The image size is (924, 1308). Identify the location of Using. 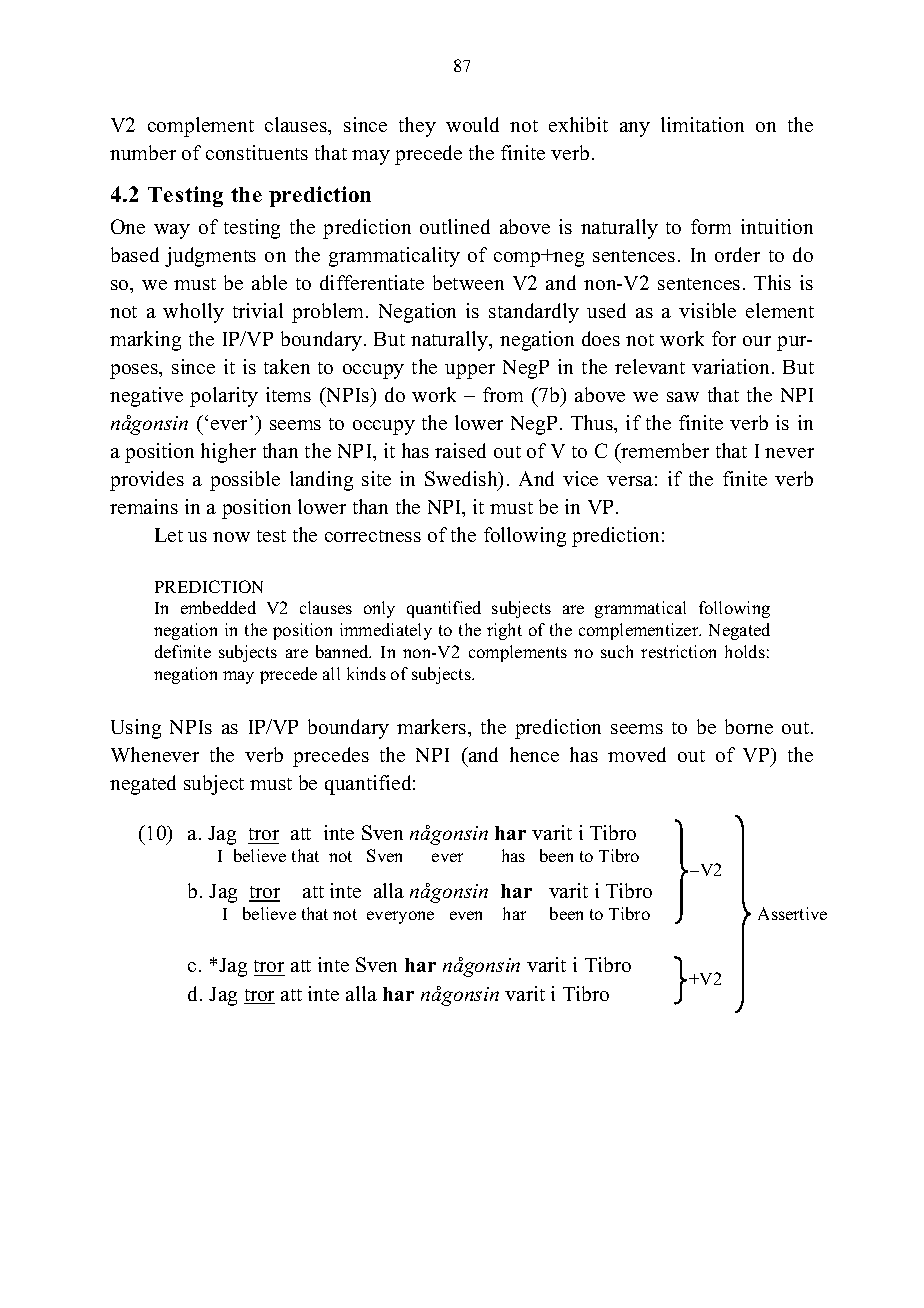
(136, 729).
